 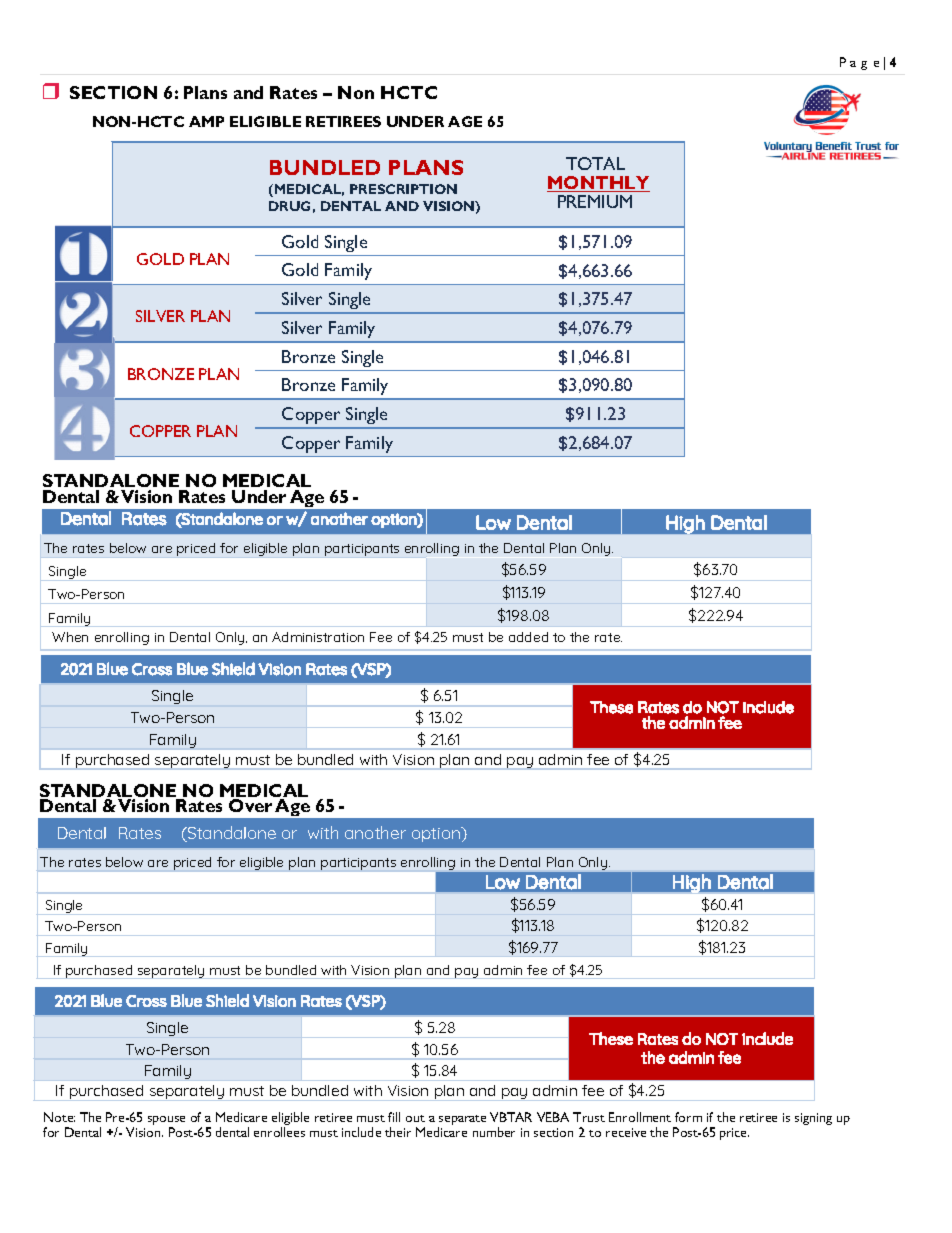 I want to click on added, so click(x=528, y=637).
